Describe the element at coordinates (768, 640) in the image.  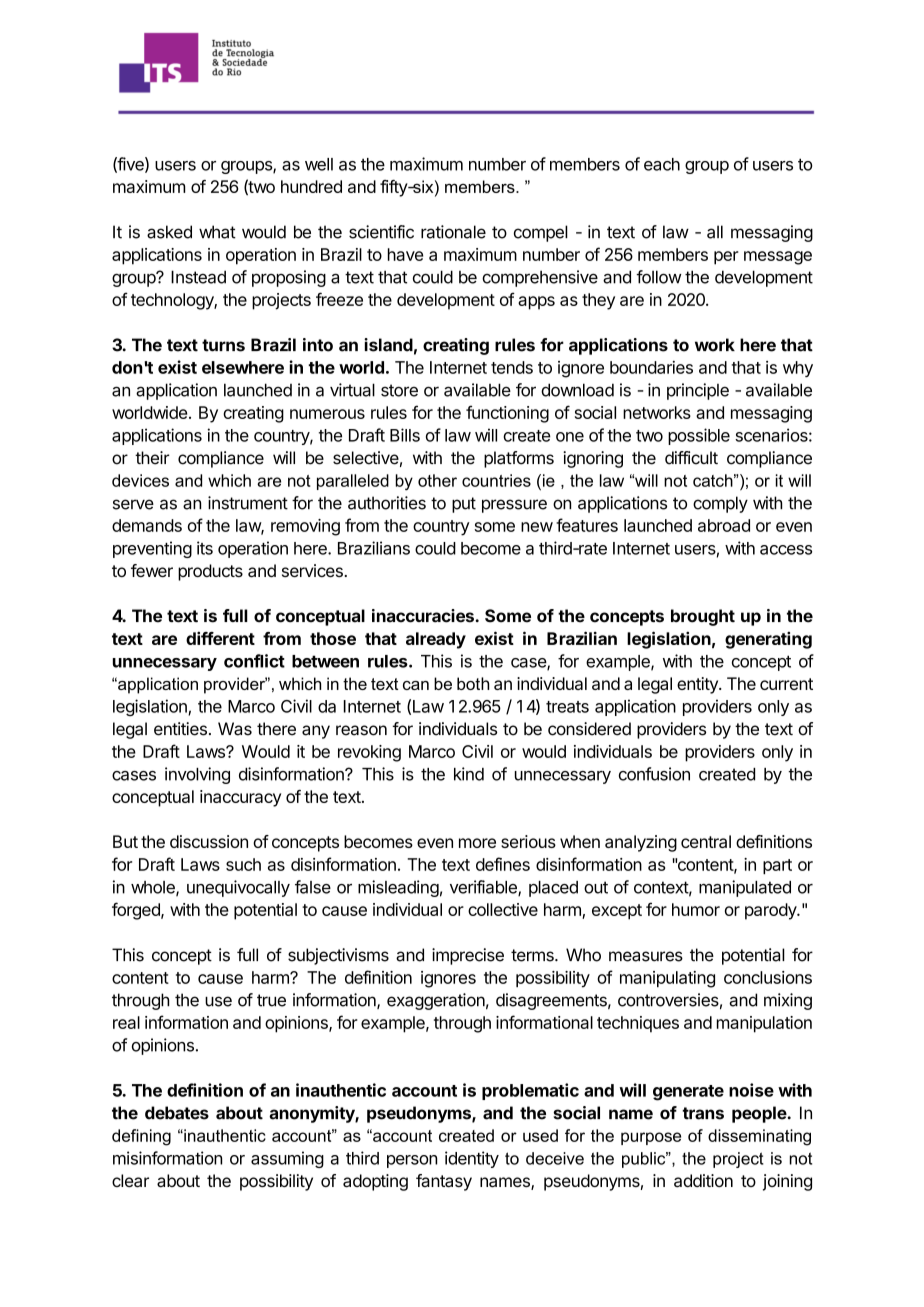
I see `generating` at that location.
